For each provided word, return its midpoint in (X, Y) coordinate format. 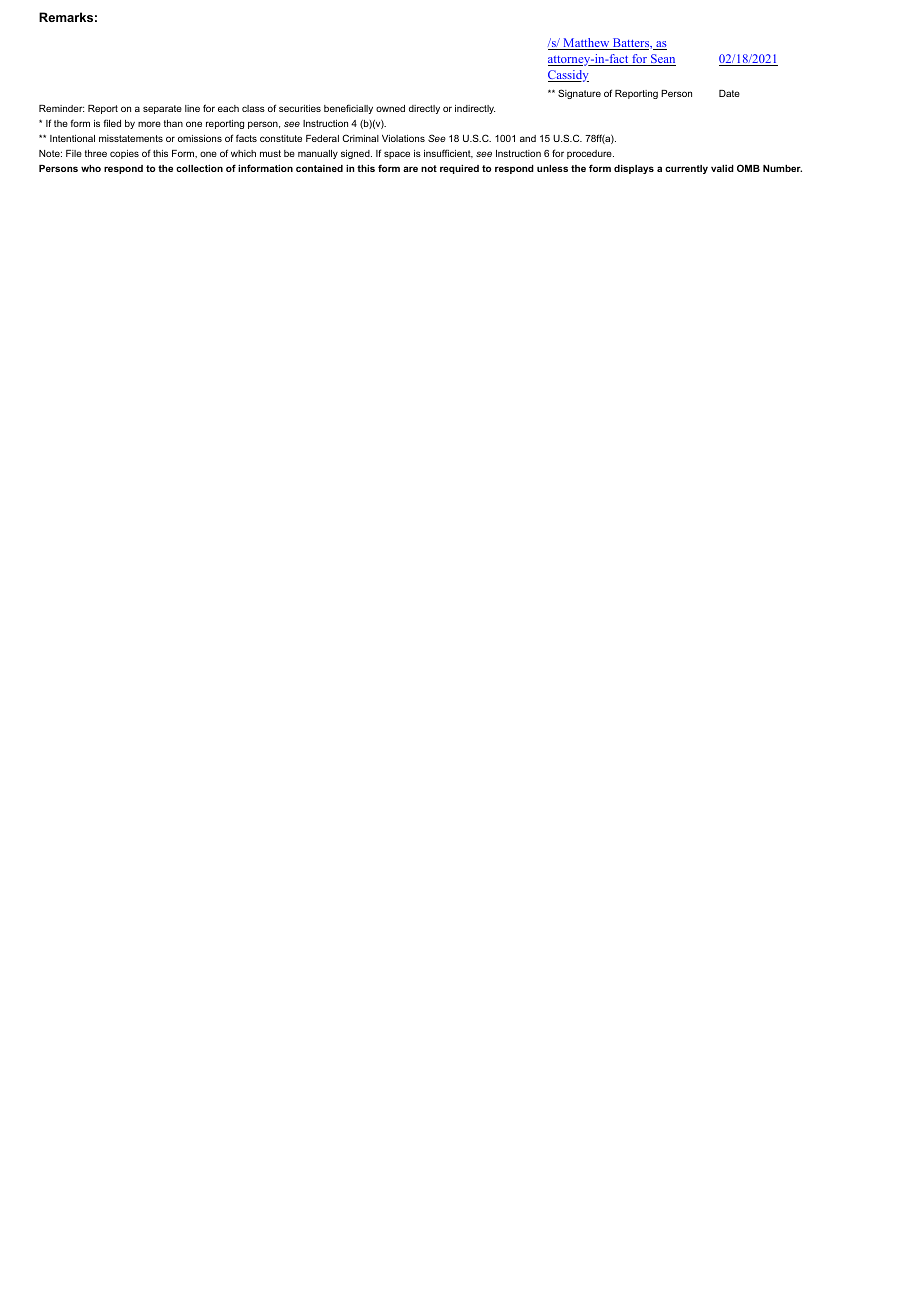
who (91, 168)
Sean (662, 60)
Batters (631, 44)
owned (390, 108)
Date (729, 93)
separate (162, 109)
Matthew (586, 44)
